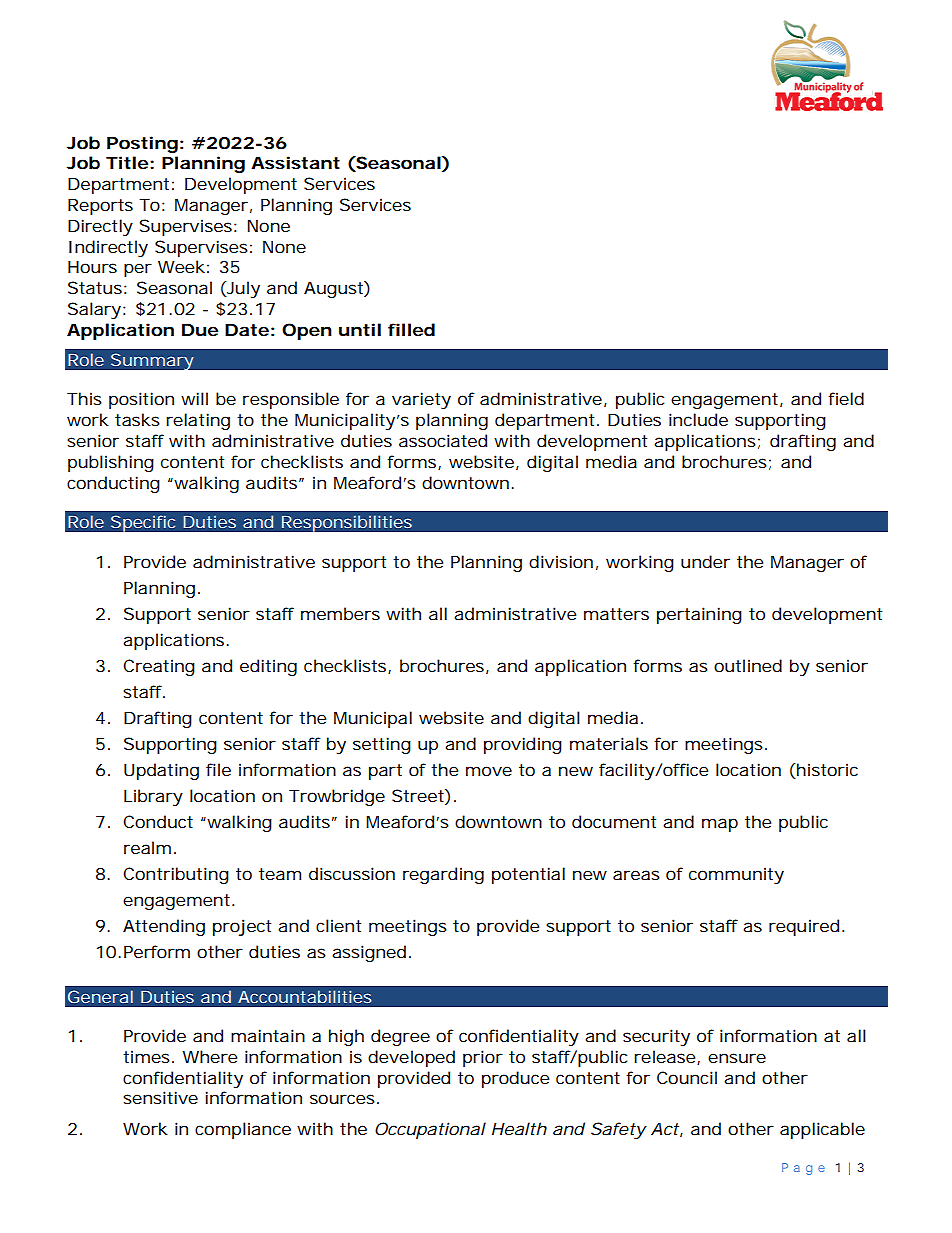 This screenshot has width=952, height=1233. Describe the element at coordinates (561, 561) in the screenshot. I see `division` at that location.
